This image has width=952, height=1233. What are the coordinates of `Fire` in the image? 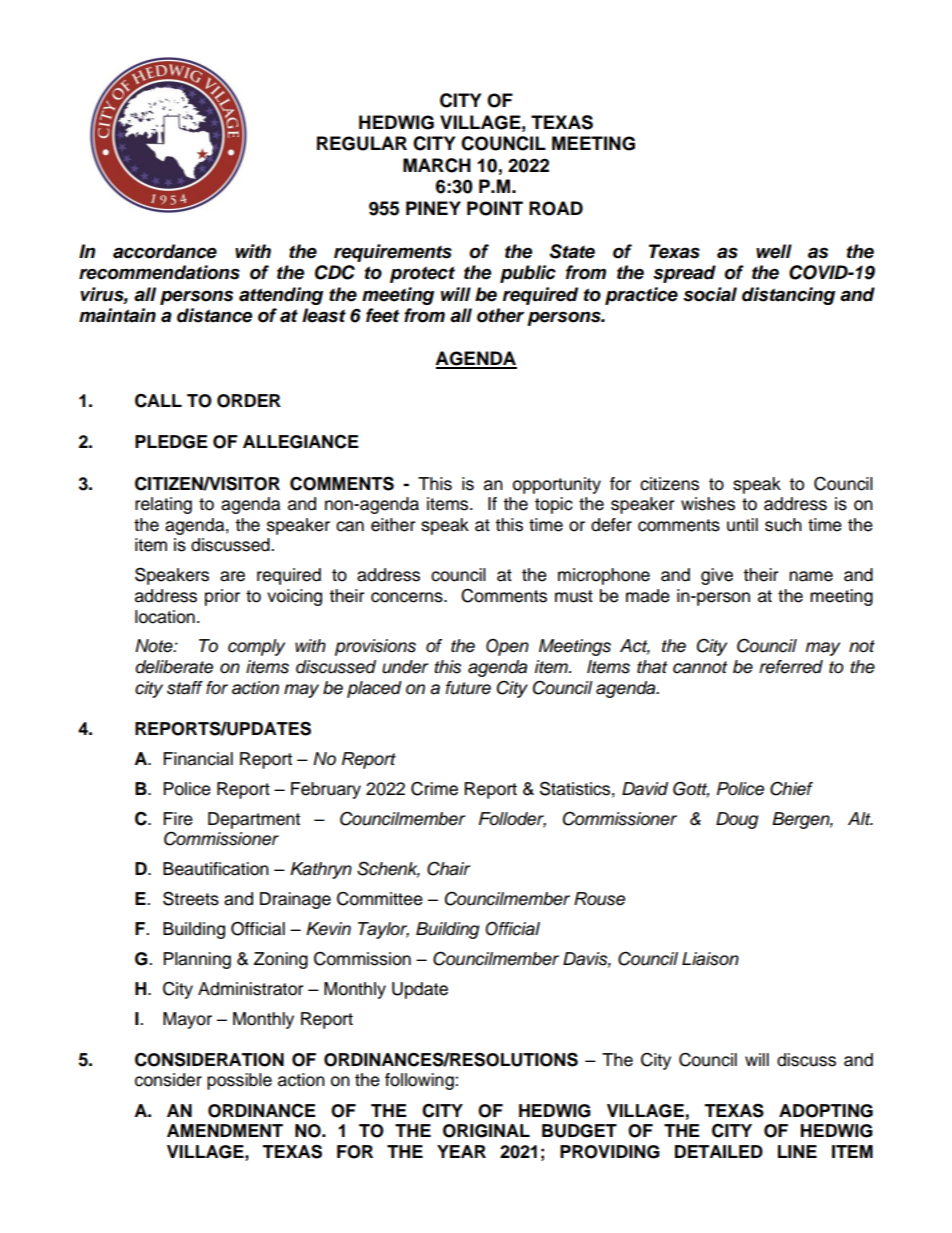 It's located at (178, 819).
